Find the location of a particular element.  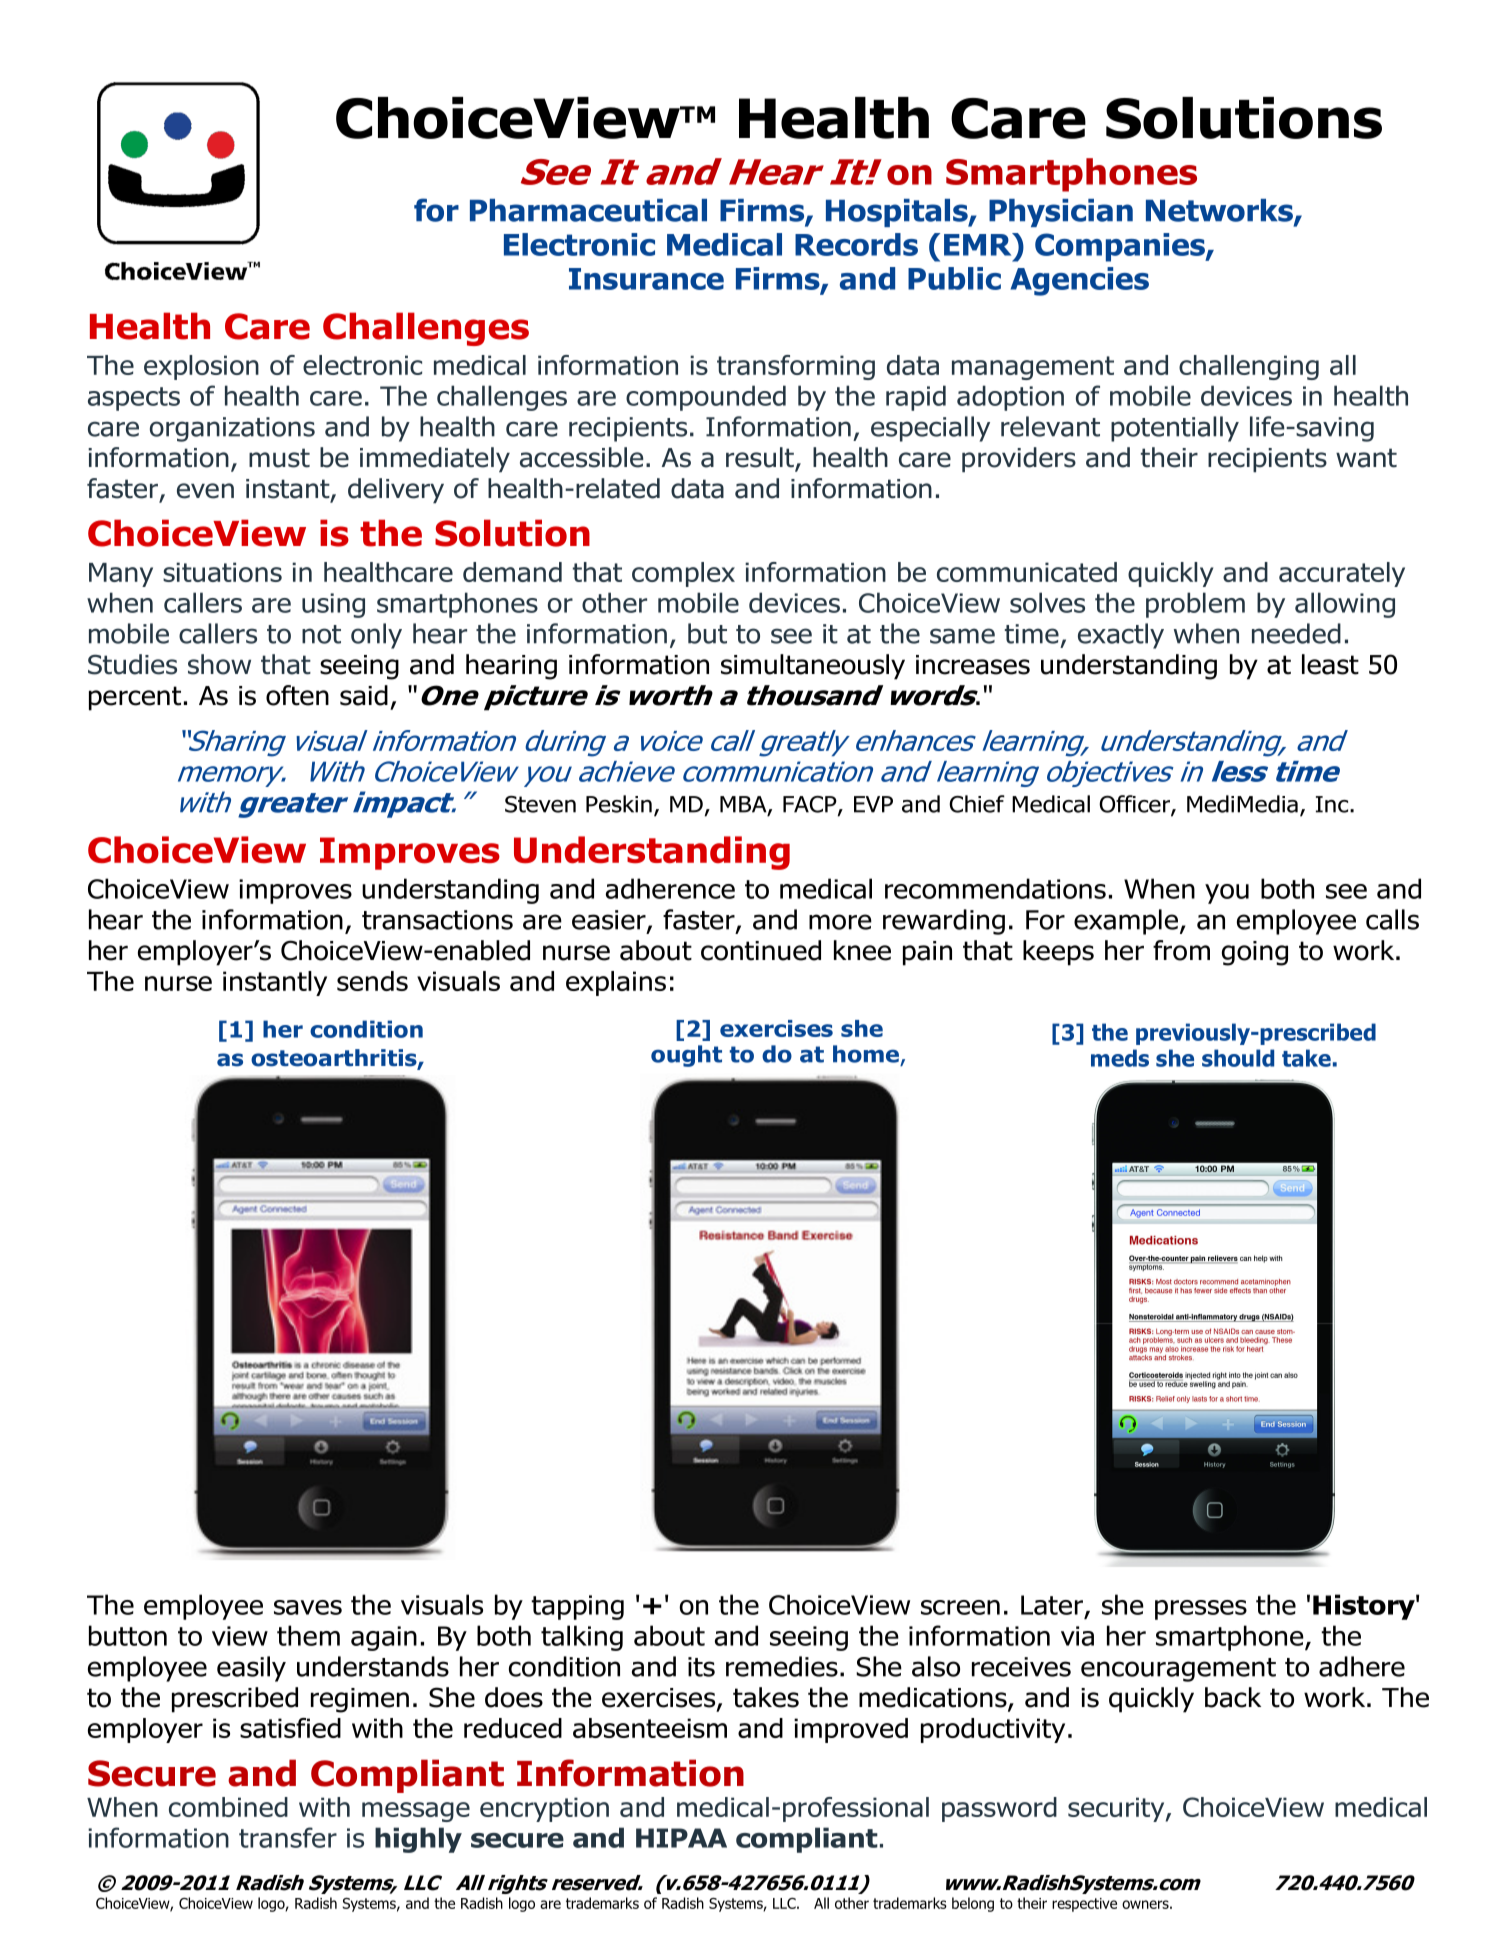

show is located at coordinates (219, 664).
